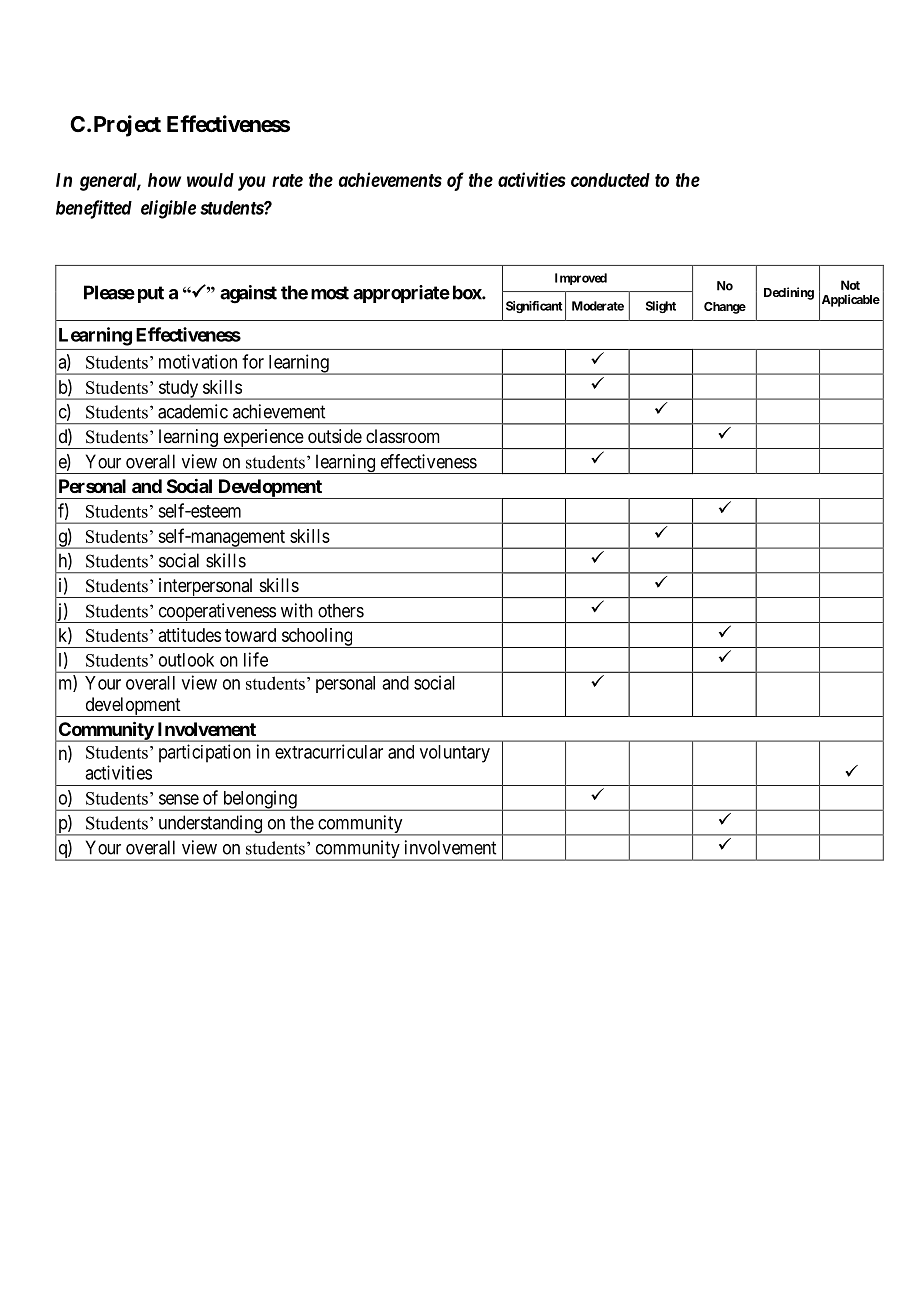 The width and height of the document is (924, 1307). I want to click on schooling, so click(317, 638).
